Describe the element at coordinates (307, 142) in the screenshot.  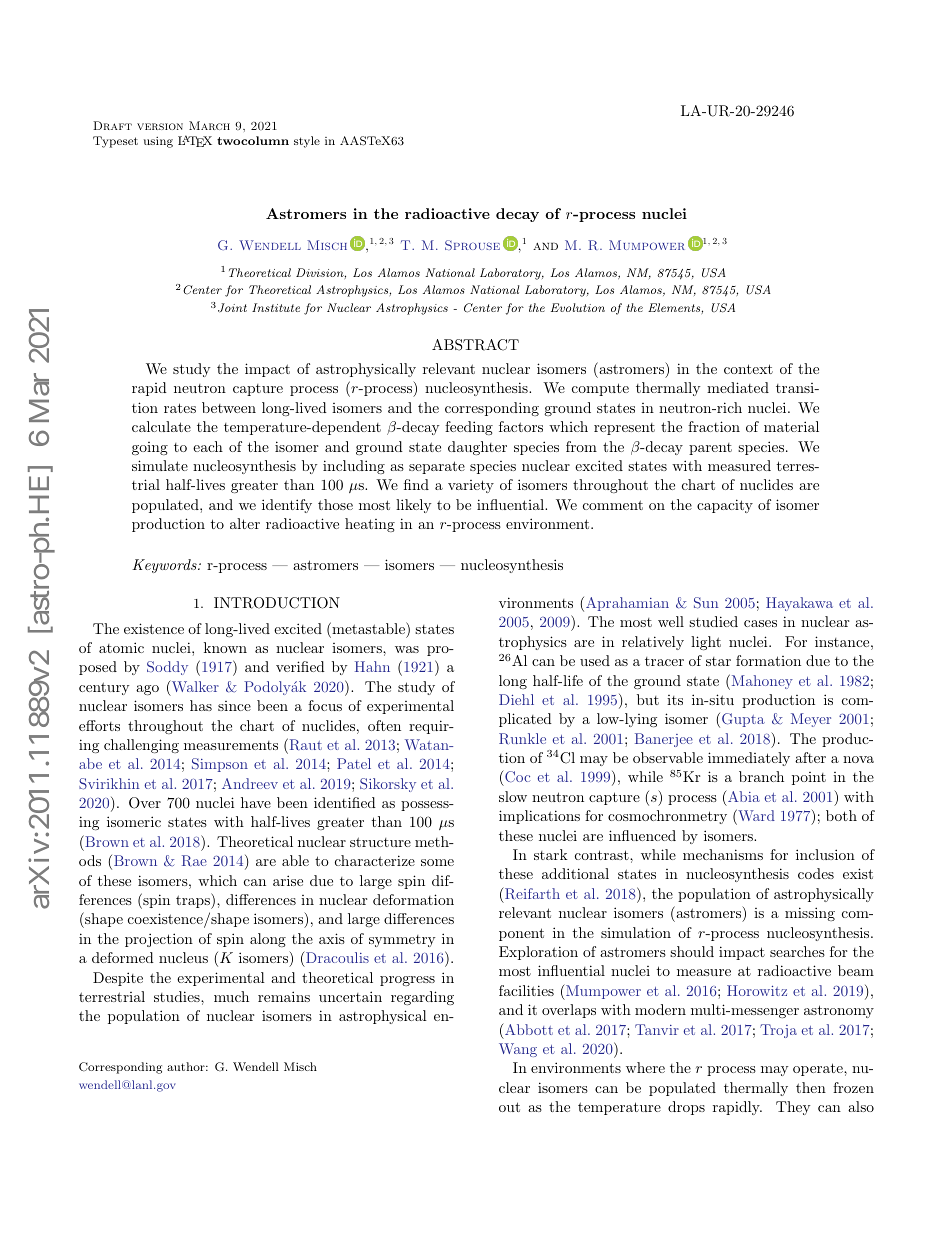
I see `style` at that location.
